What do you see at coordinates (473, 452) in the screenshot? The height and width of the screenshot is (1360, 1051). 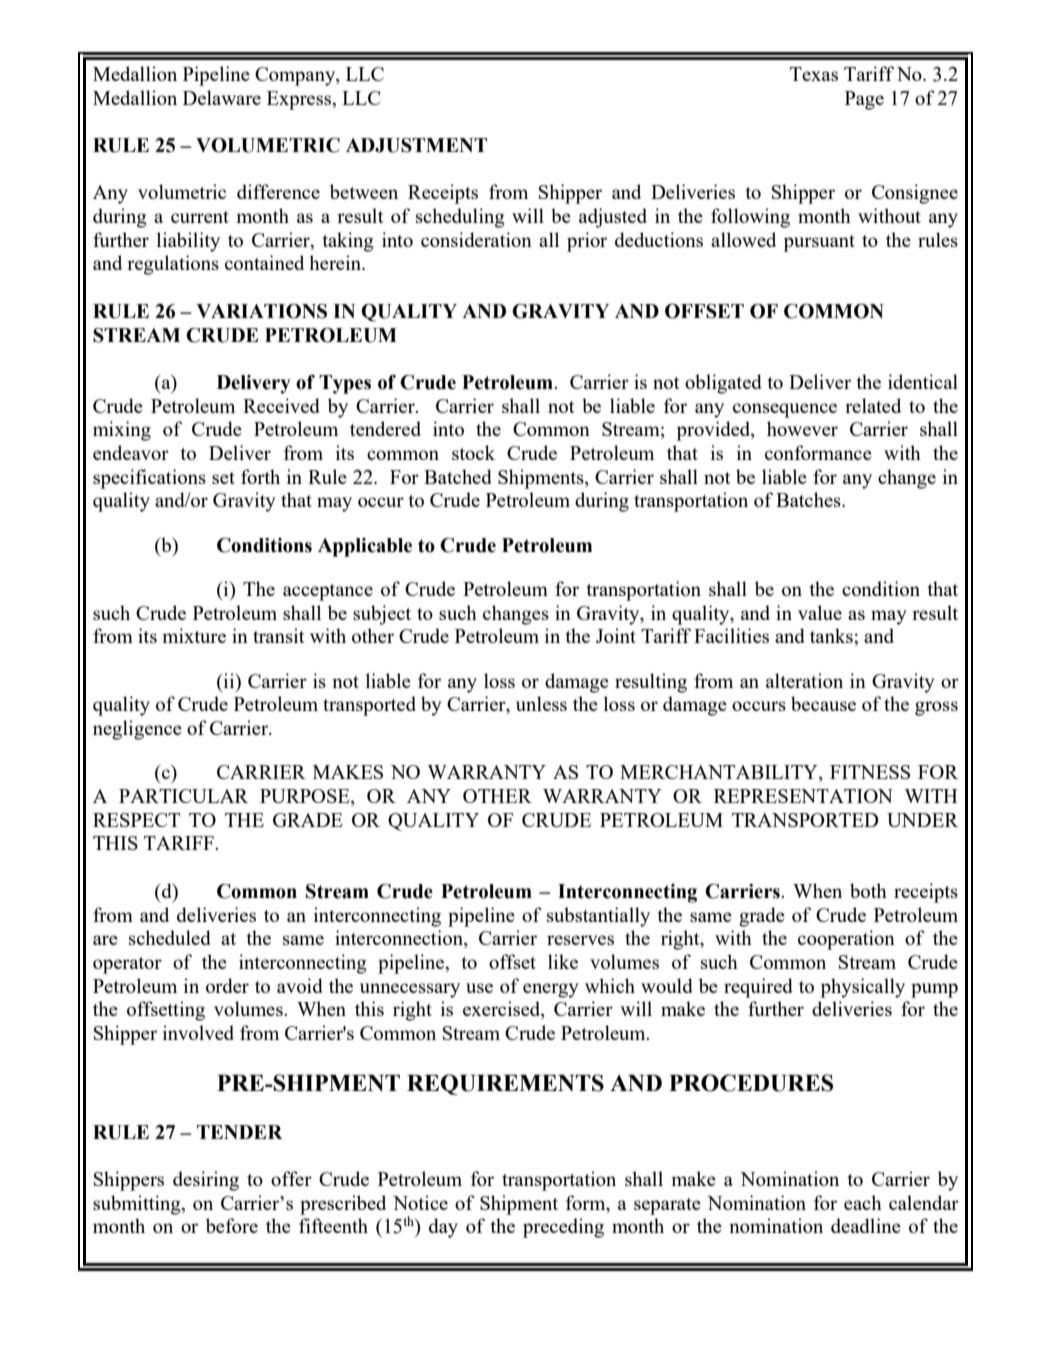 I see `stock` at bounding box center [473, 452].
